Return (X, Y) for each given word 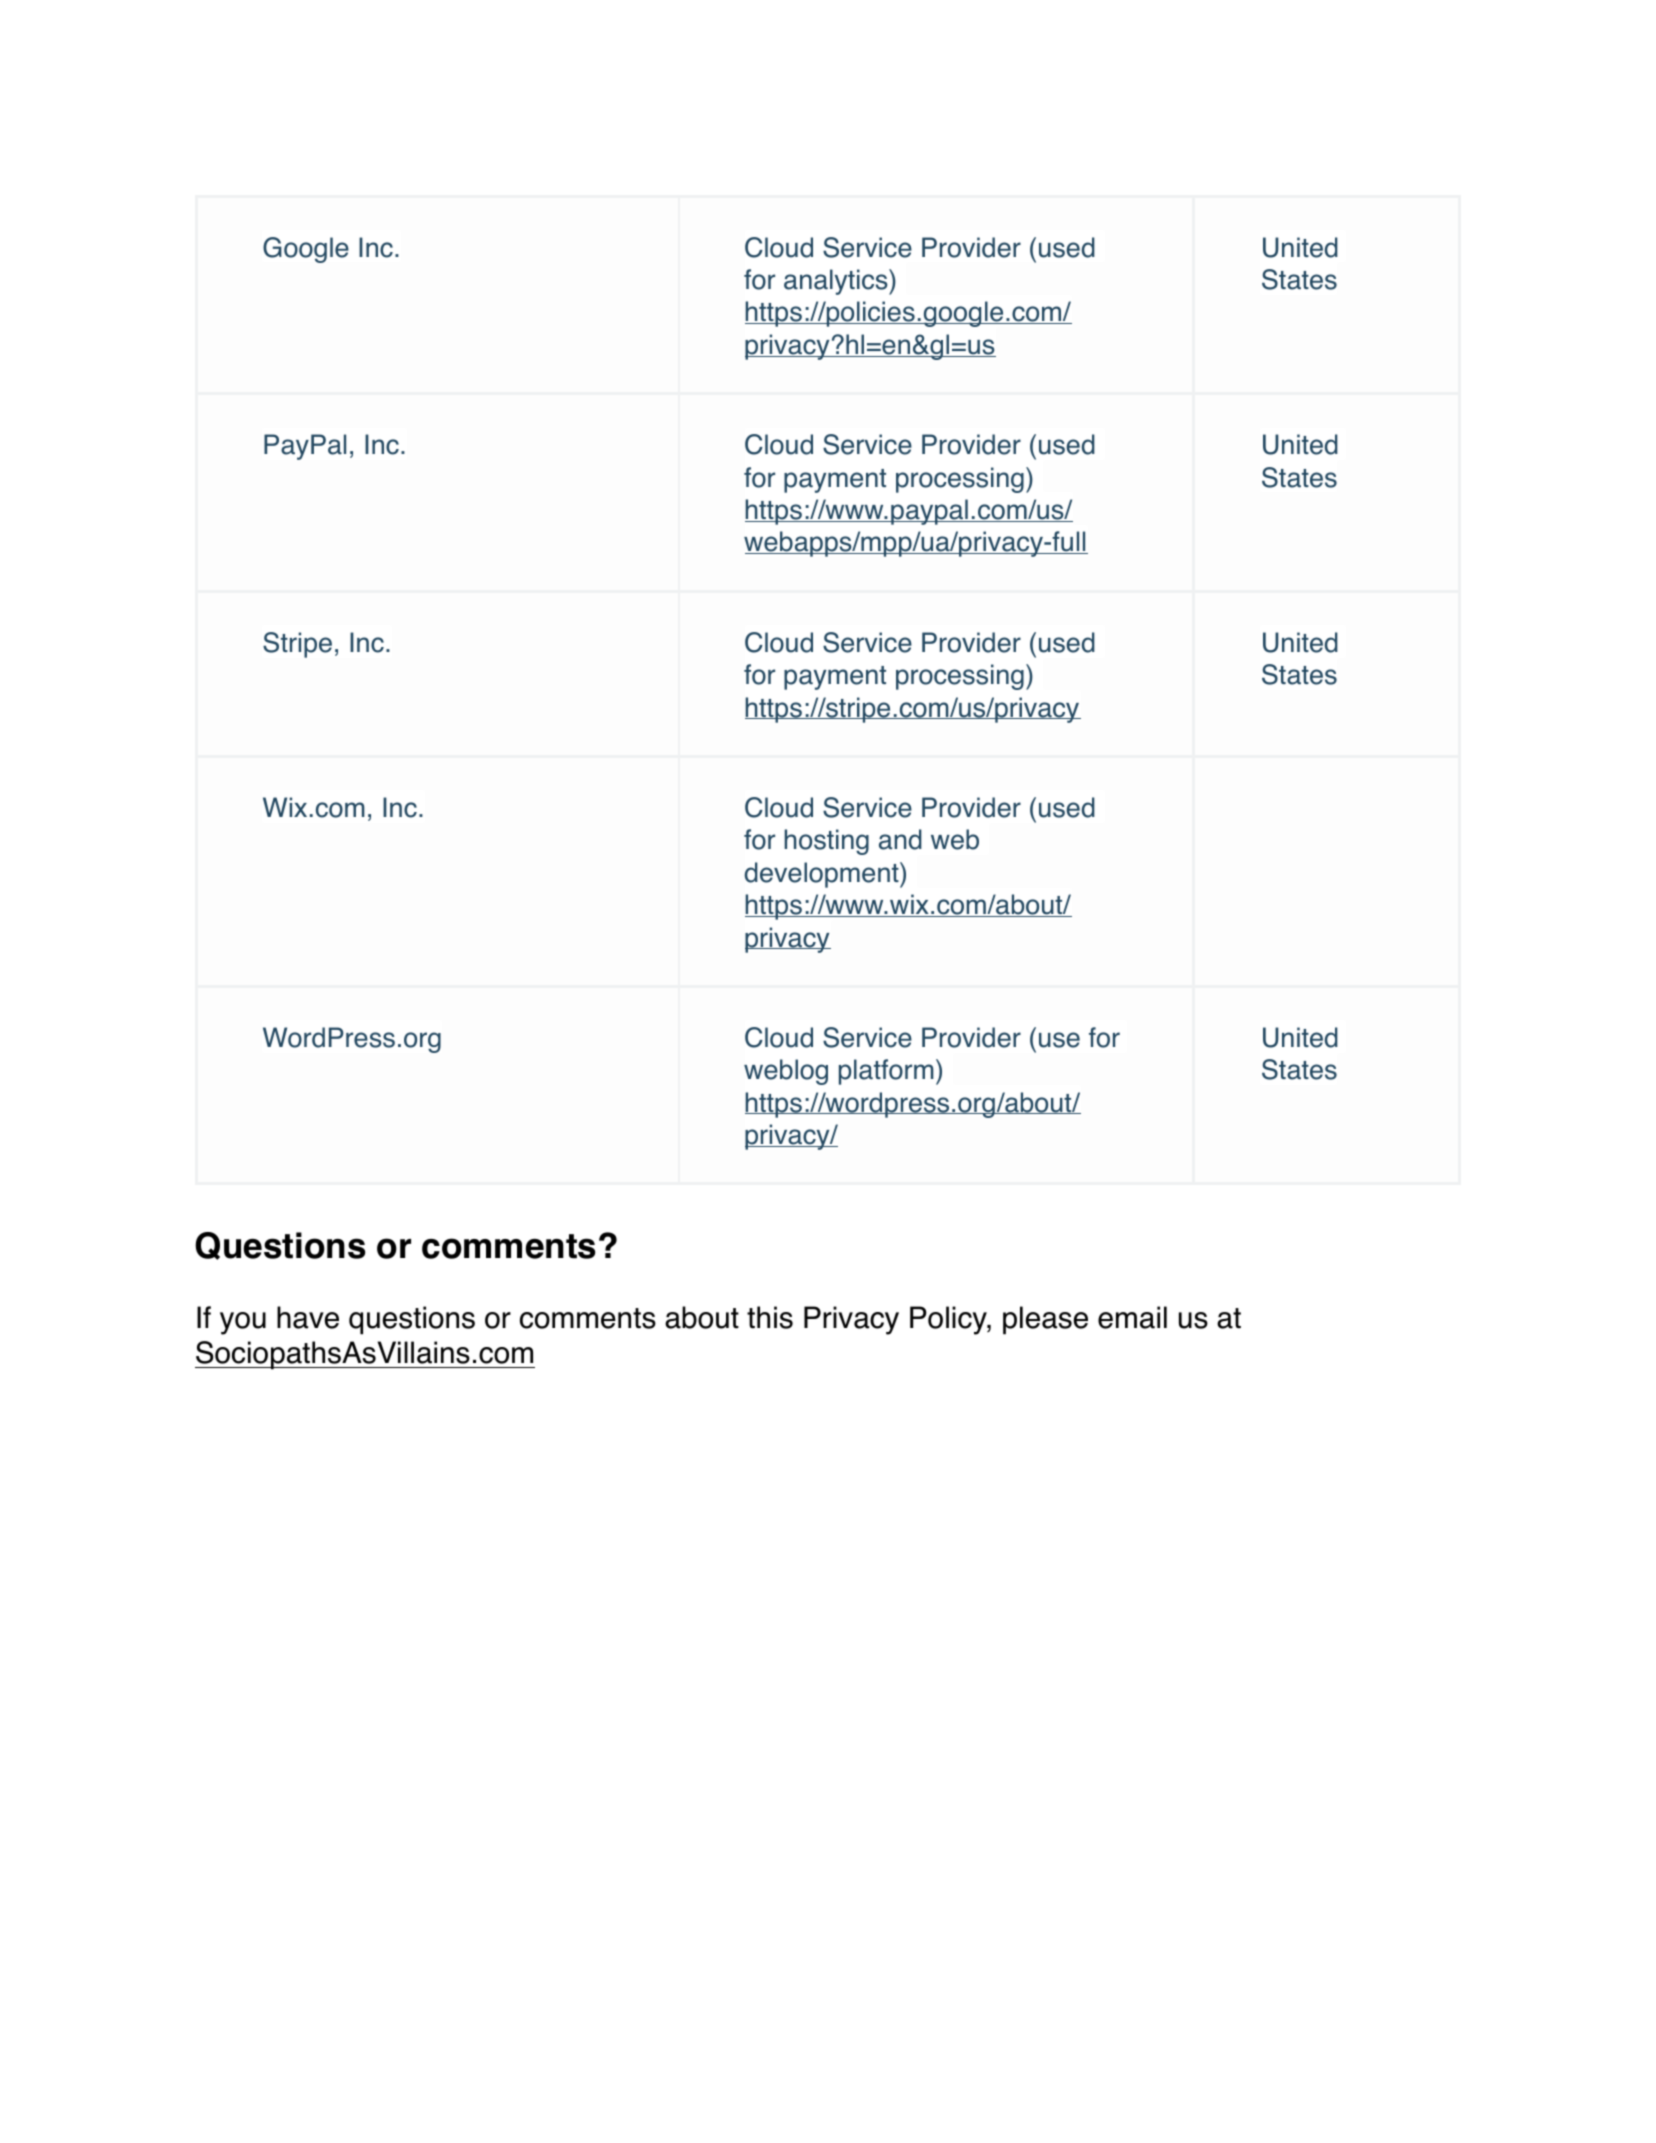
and (900, 839)
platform (886, 1072)
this (770, 1317)
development (823, 875)
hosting (826, 842)
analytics (837, 282)
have (308, 1317)
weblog (786, 1072)
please (1045, 1320)
